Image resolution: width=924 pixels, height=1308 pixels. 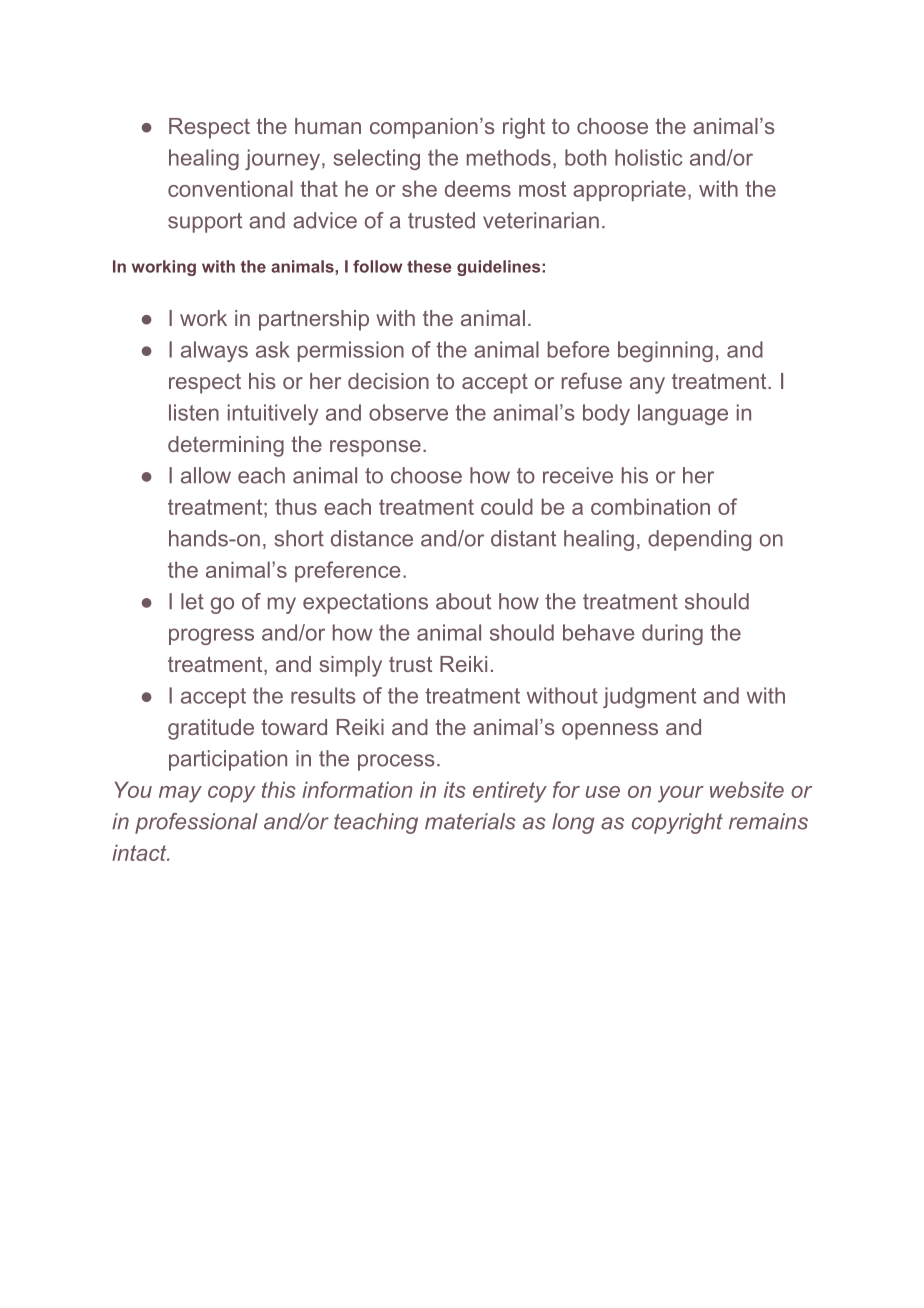 What do you see at coordinates (214, 351) in the screenshot?
I see `always` at bounding box center [214, 351].
